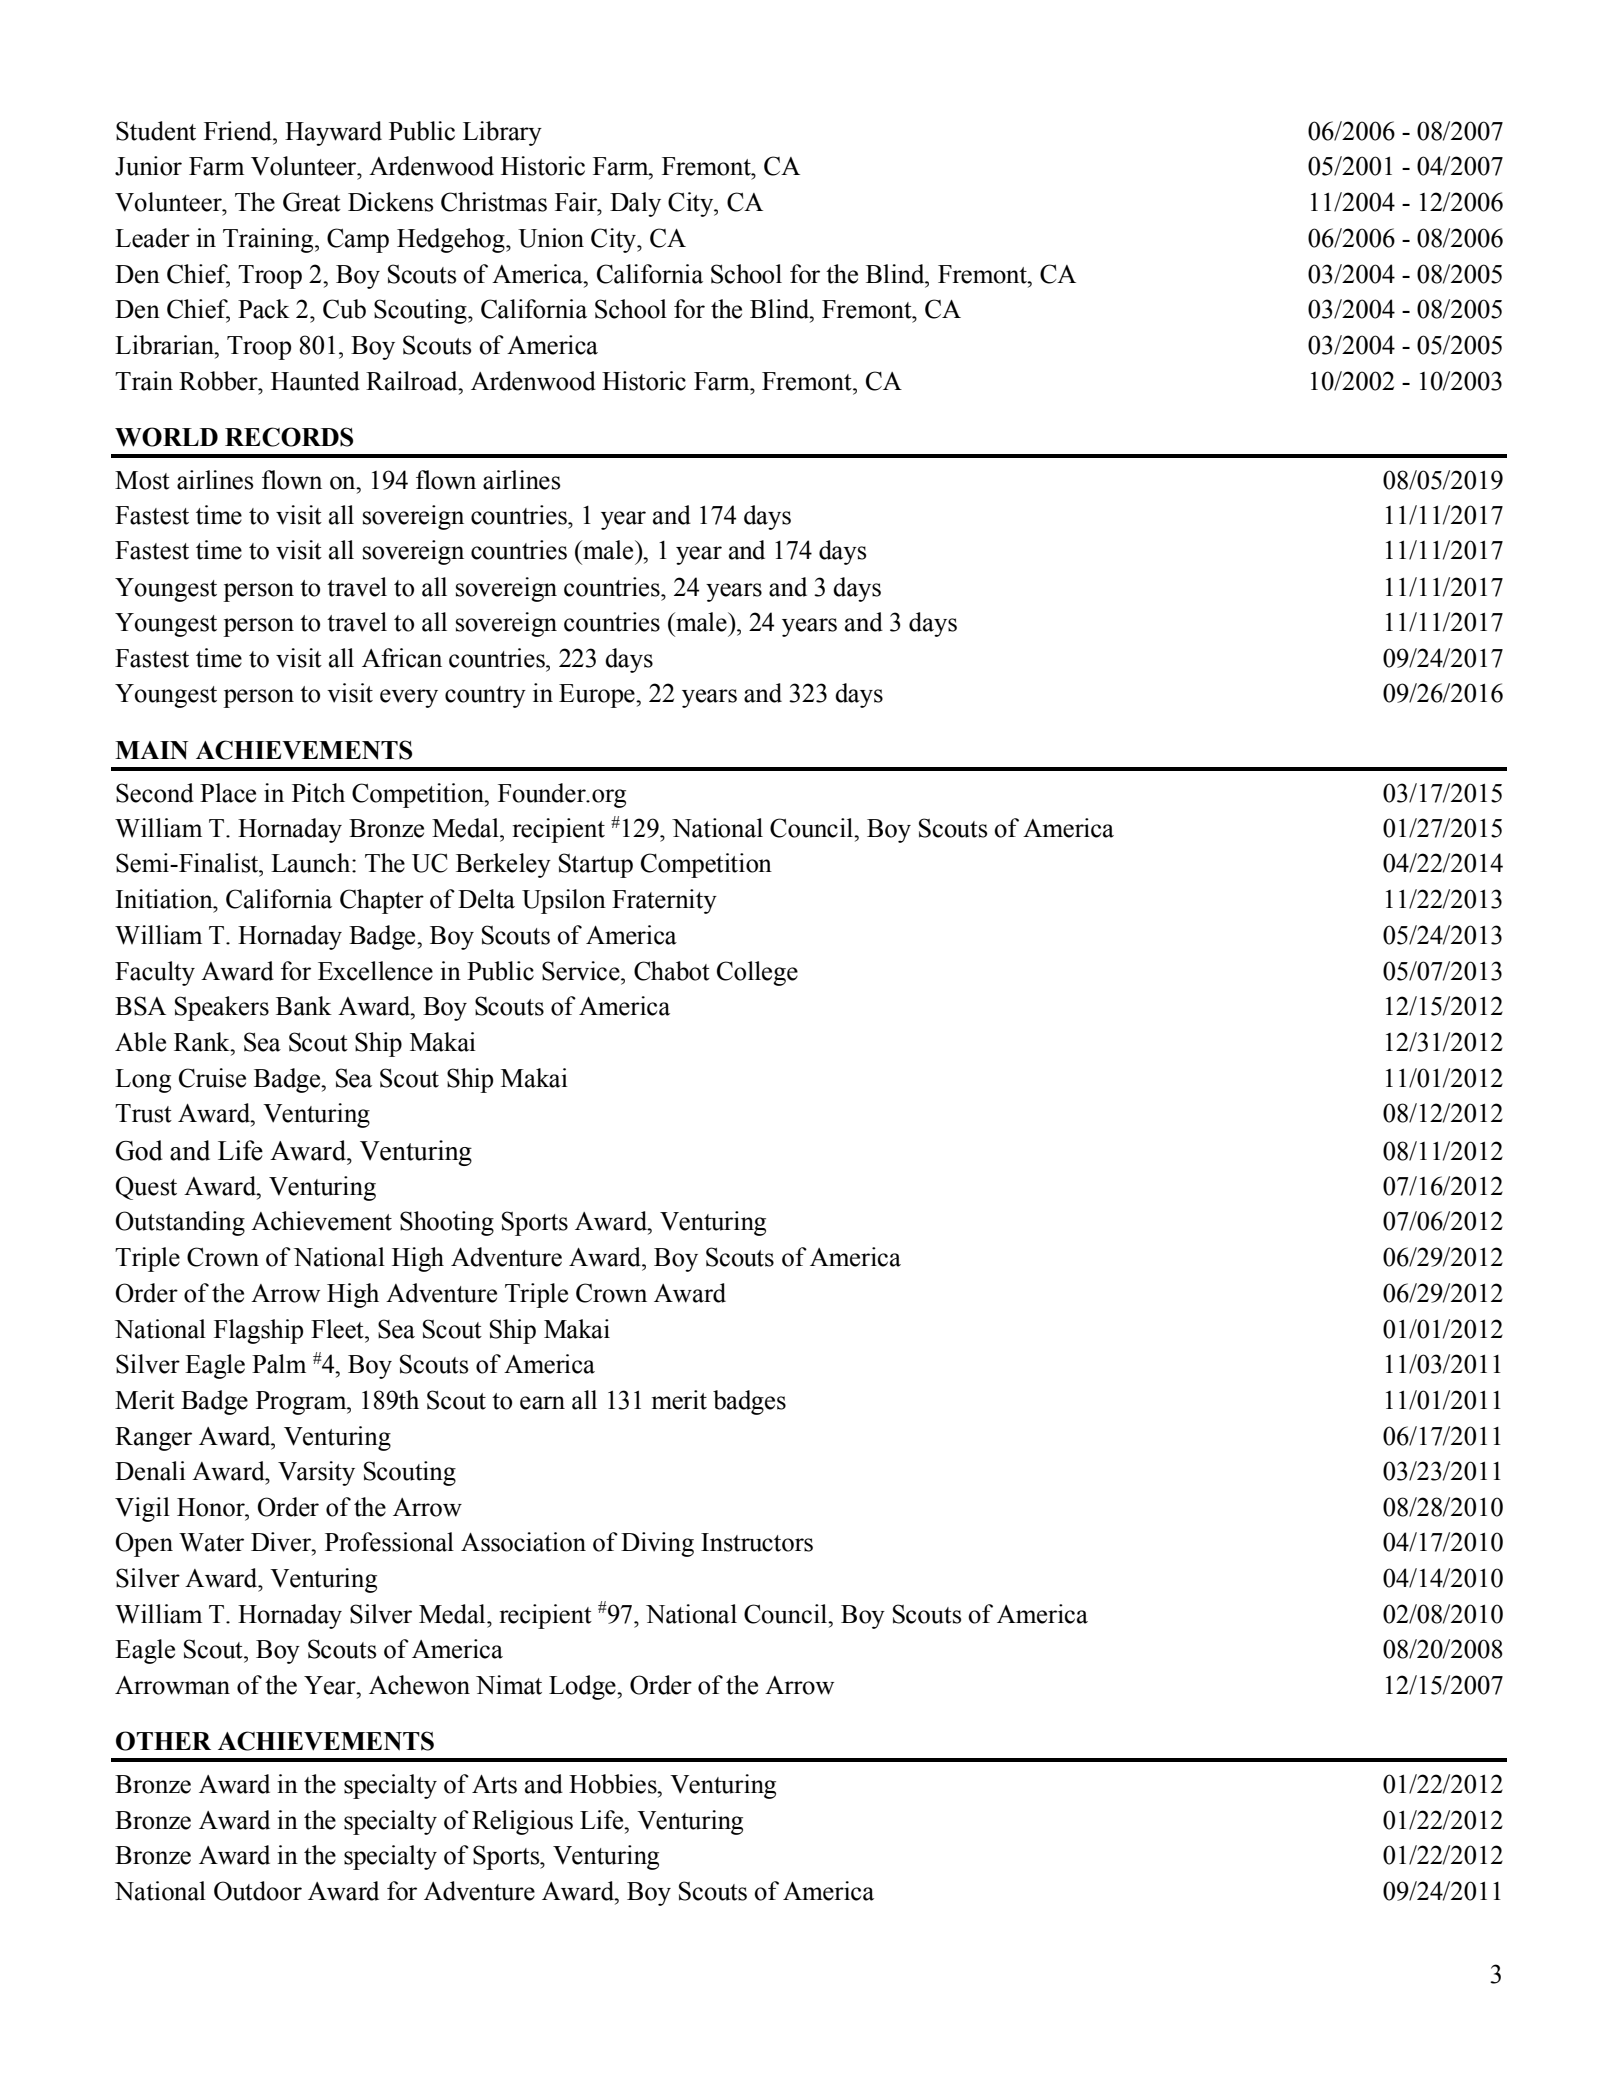  Describe the element at coordinates (494, 1784) in the document. I see `Arts` at that location.
